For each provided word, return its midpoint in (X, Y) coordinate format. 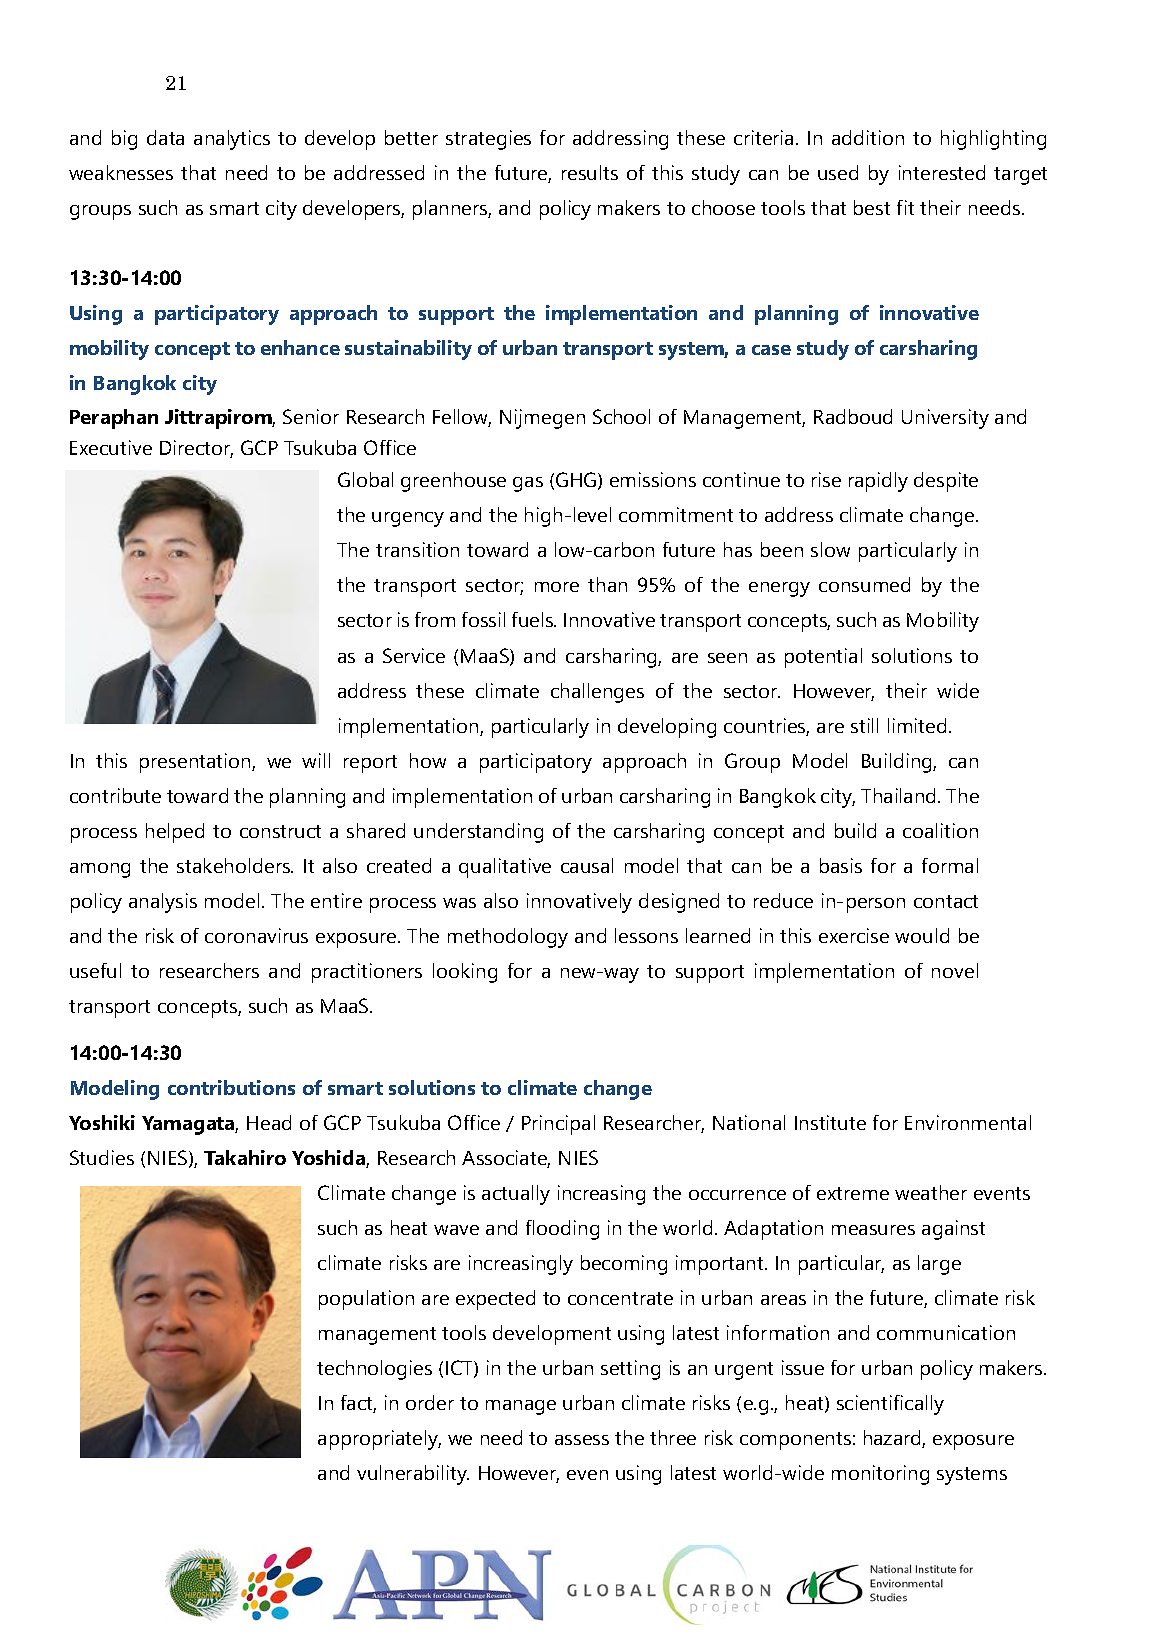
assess (582, 1440)
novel (955, 970)
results (590, 172)
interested (942, 172)
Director (196, 449)
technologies (374, 1370)
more (557, 587)
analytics (232, 140)
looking (465, 973)
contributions (231, 1087)
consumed (864, 584)
